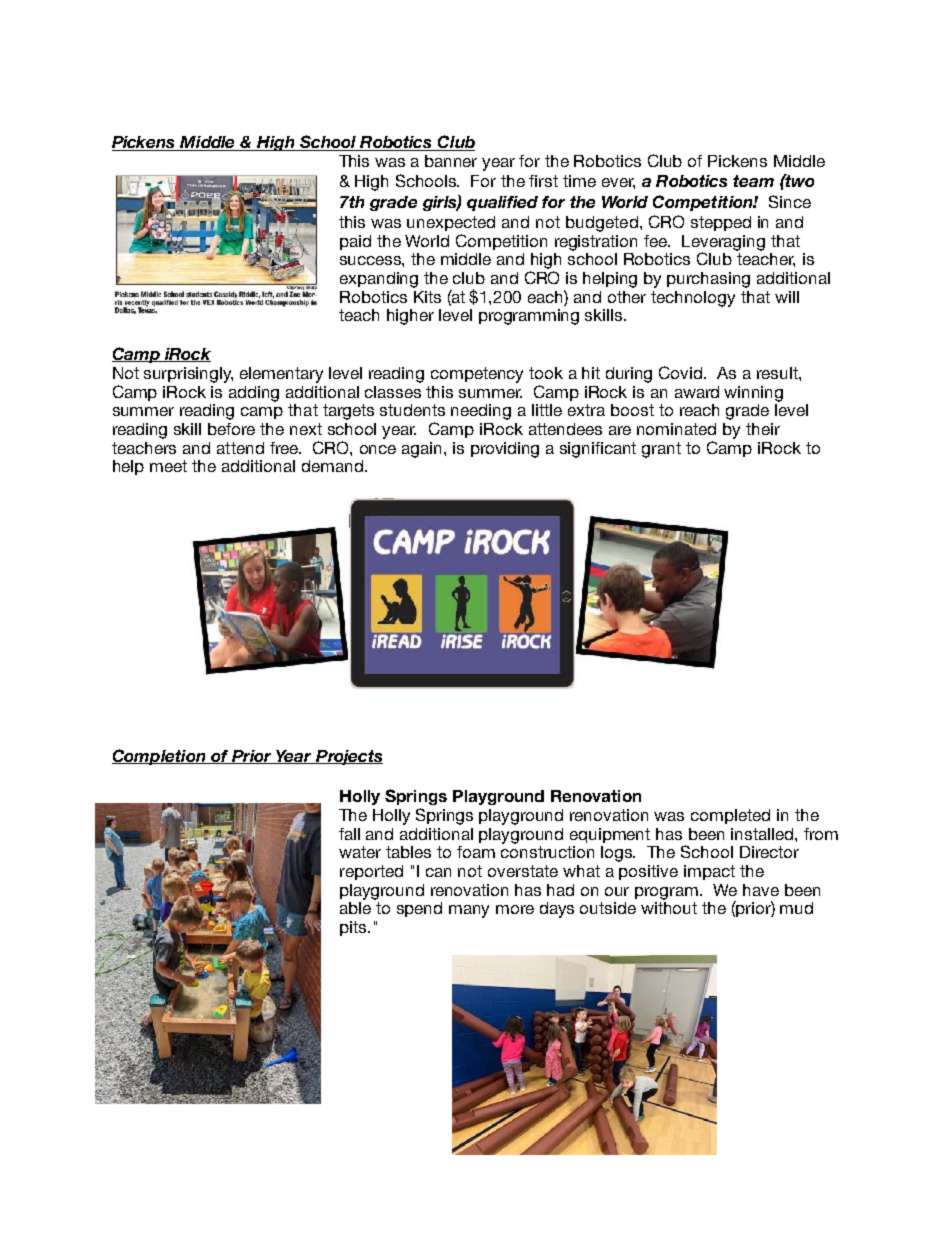  What do you see at coordinates (763, 429) in the screenshot?
I see `their` at bounding box center [763, 429].
